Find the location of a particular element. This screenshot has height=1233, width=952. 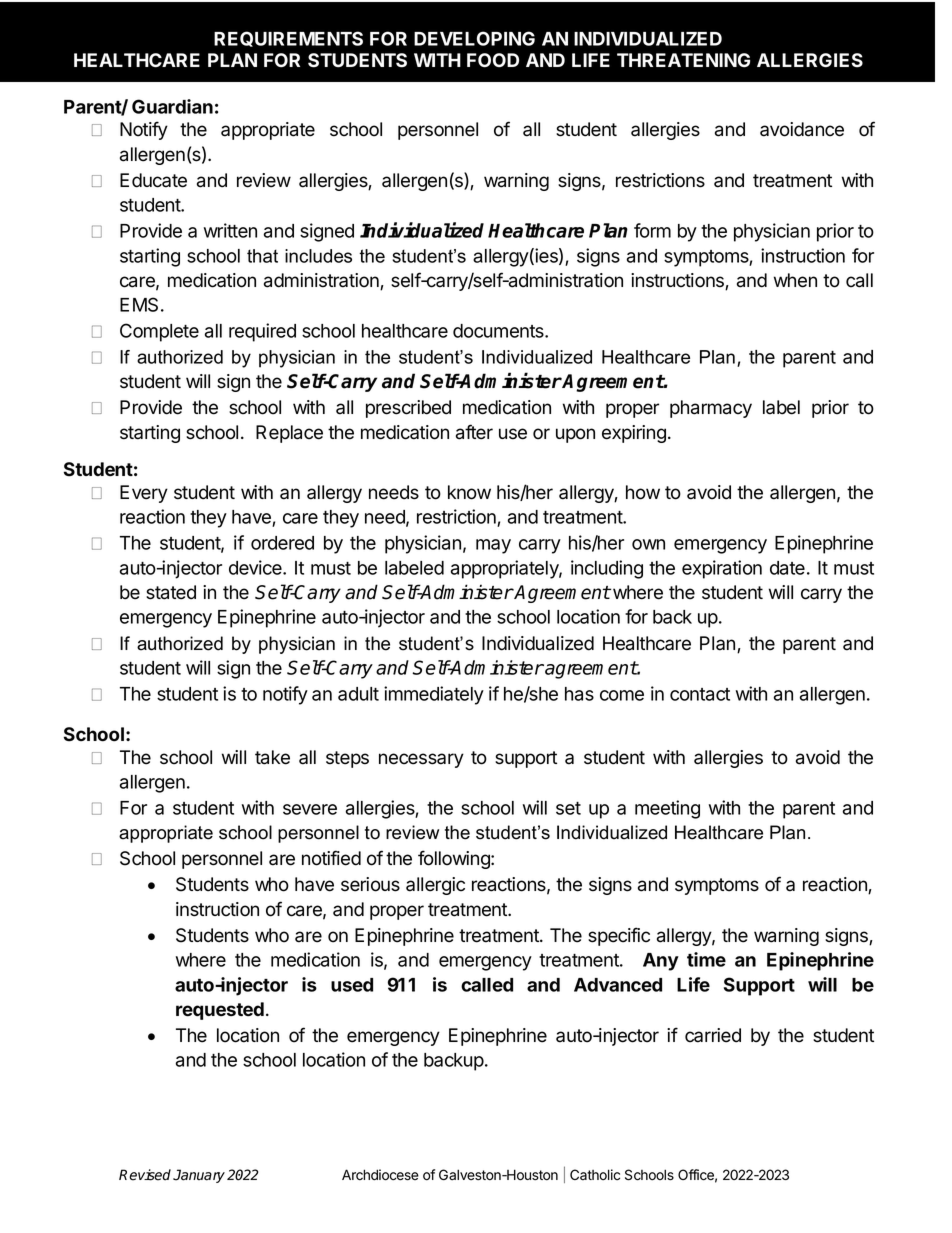

Guardian is located at coordinates (172, 106).
